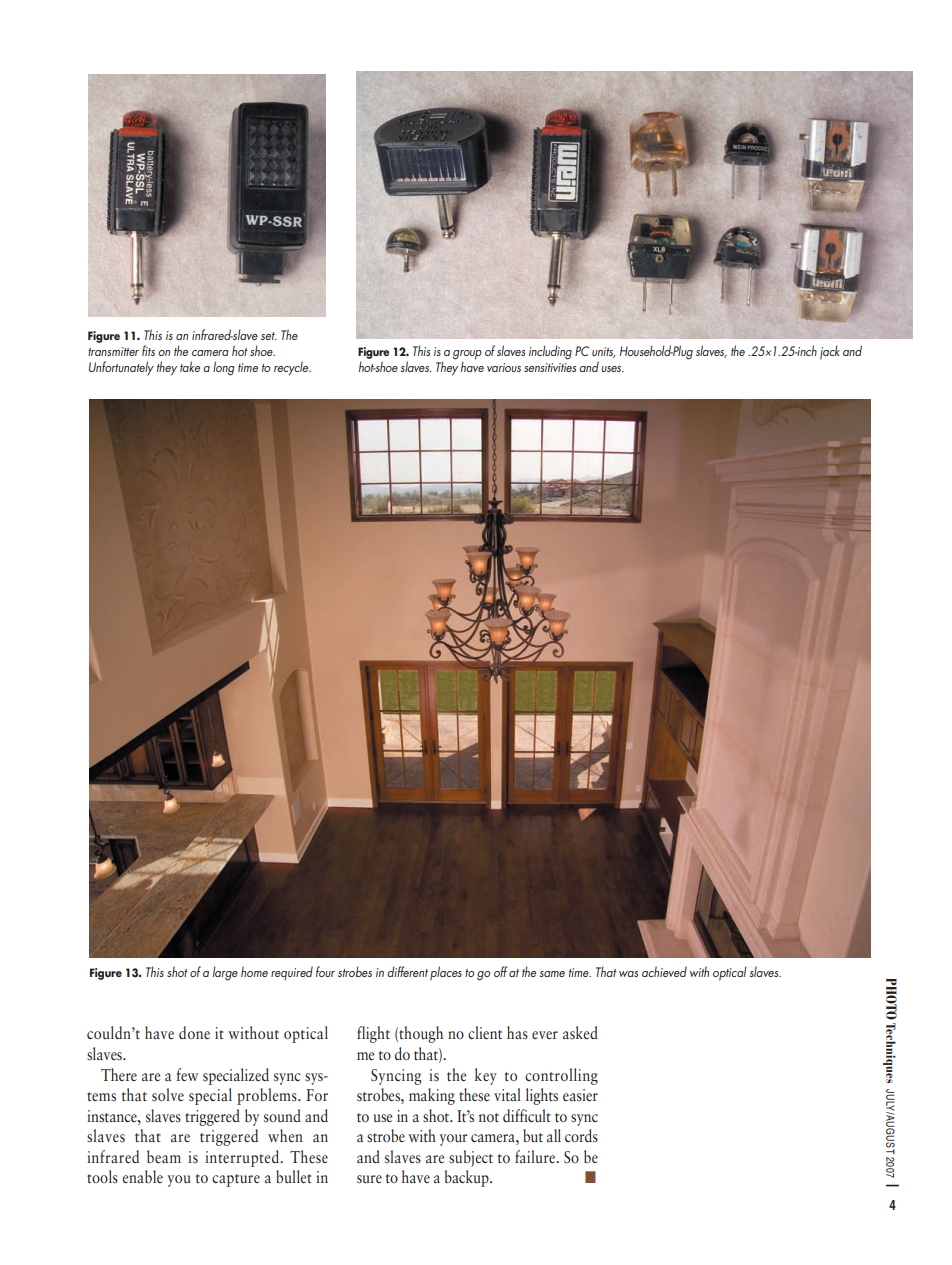 The width and height of the image is (952, 1265). What do you see at coordinates (581, 1135) in the image?
I see `cords` at bounding box center [581, 1135].
